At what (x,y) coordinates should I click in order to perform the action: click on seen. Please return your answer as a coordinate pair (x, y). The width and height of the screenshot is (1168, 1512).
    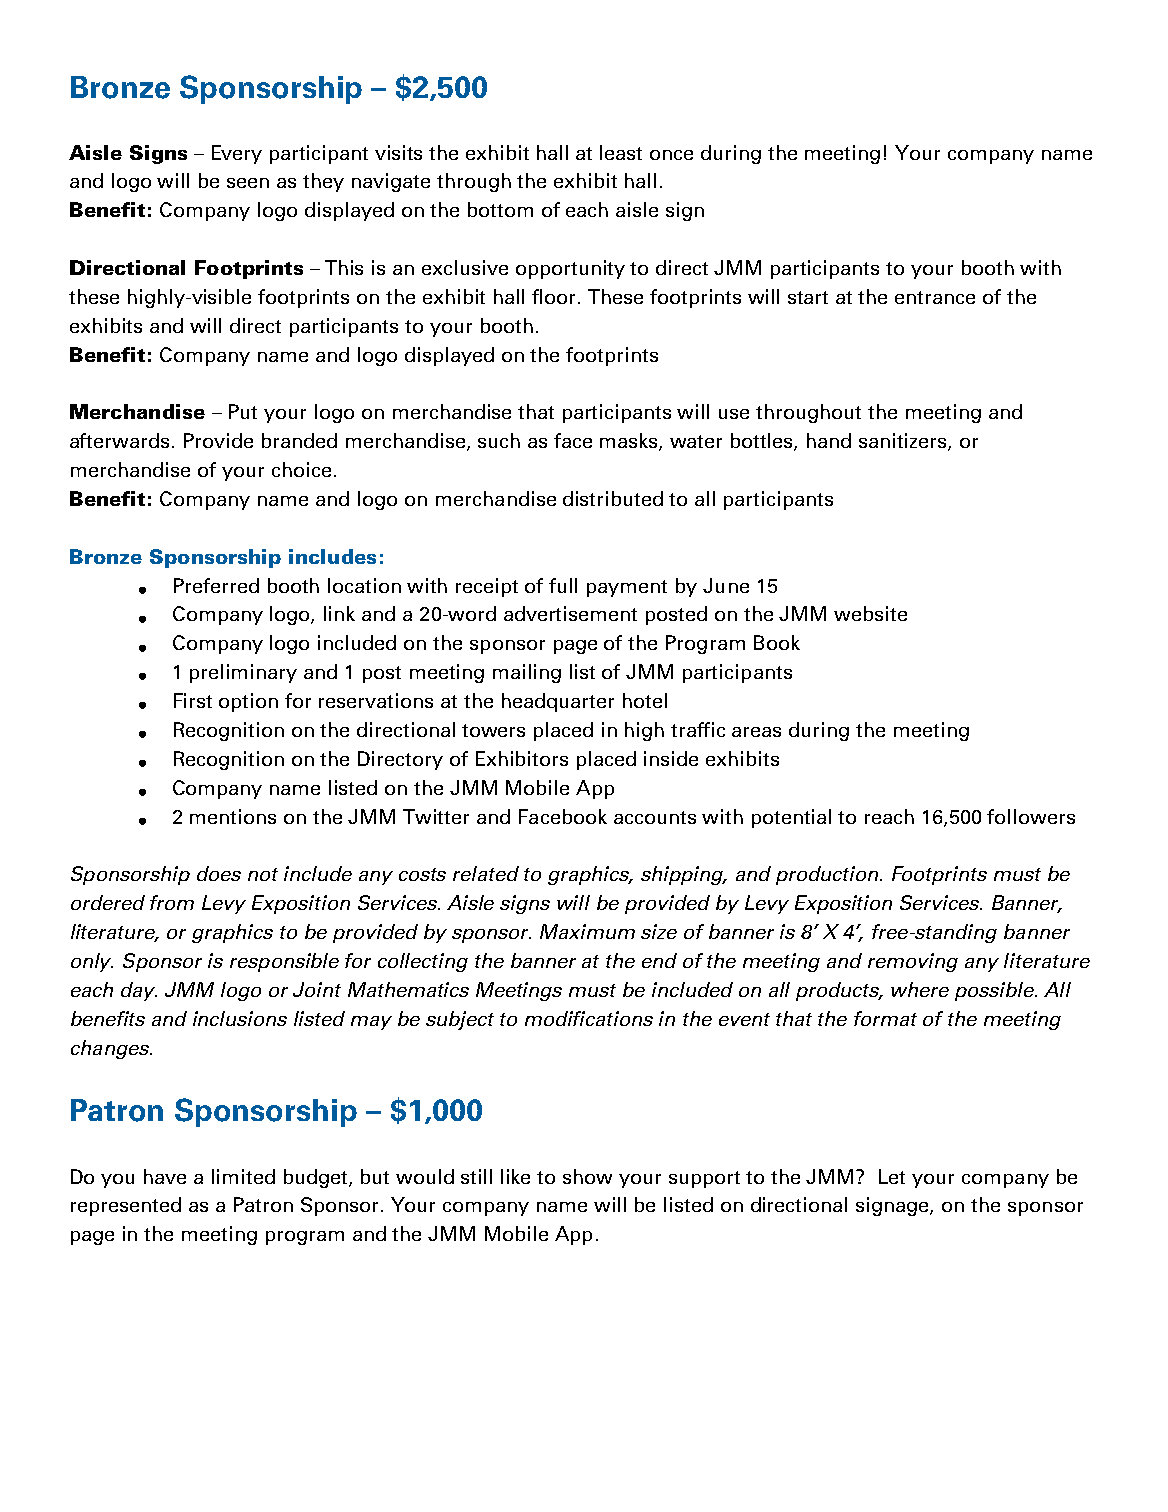
    Looking at the image, I should click on (248, 183).
